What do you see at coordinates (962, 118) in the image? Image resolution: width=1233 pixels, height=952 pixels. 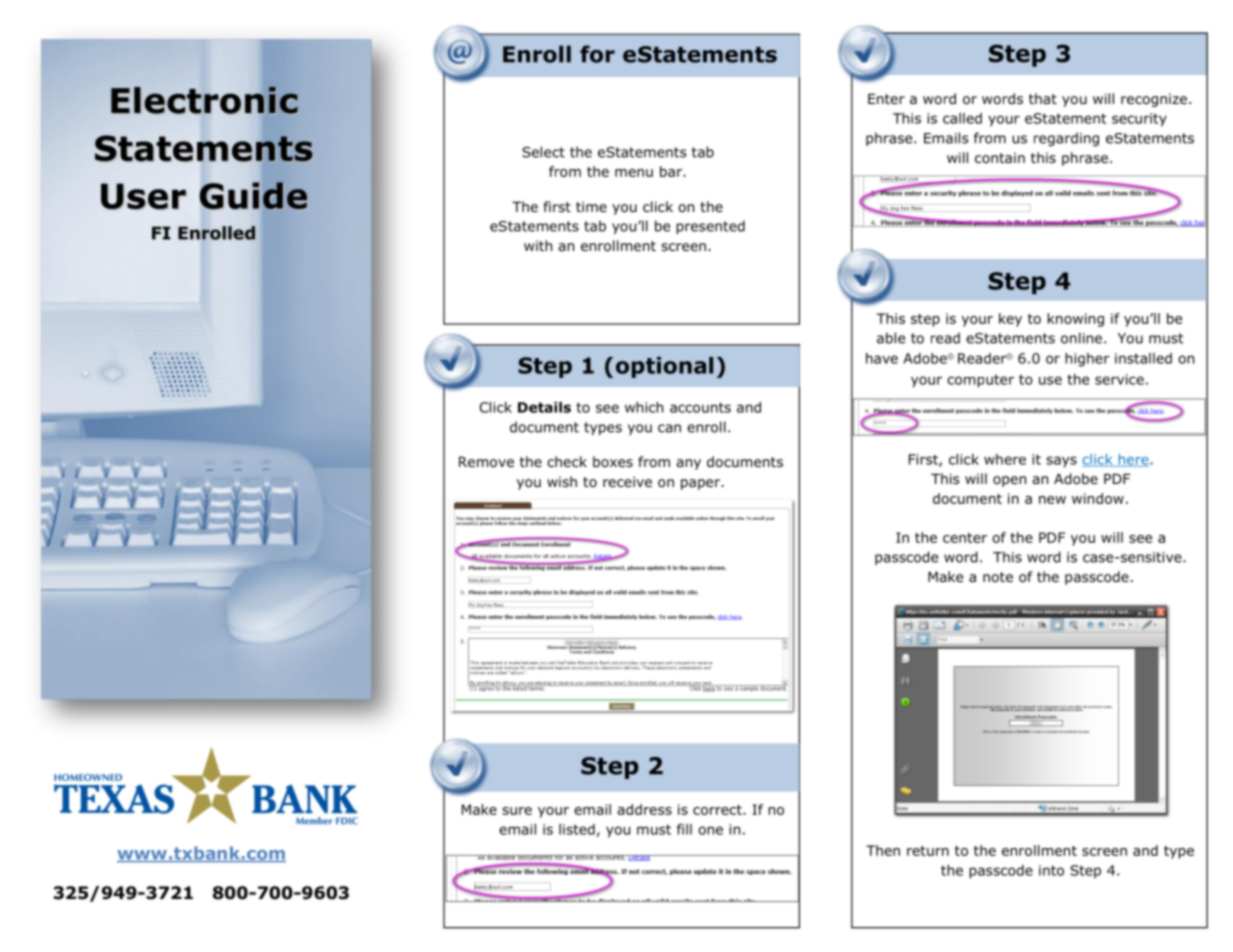 I see `called` at bounding box center [962, 118].
